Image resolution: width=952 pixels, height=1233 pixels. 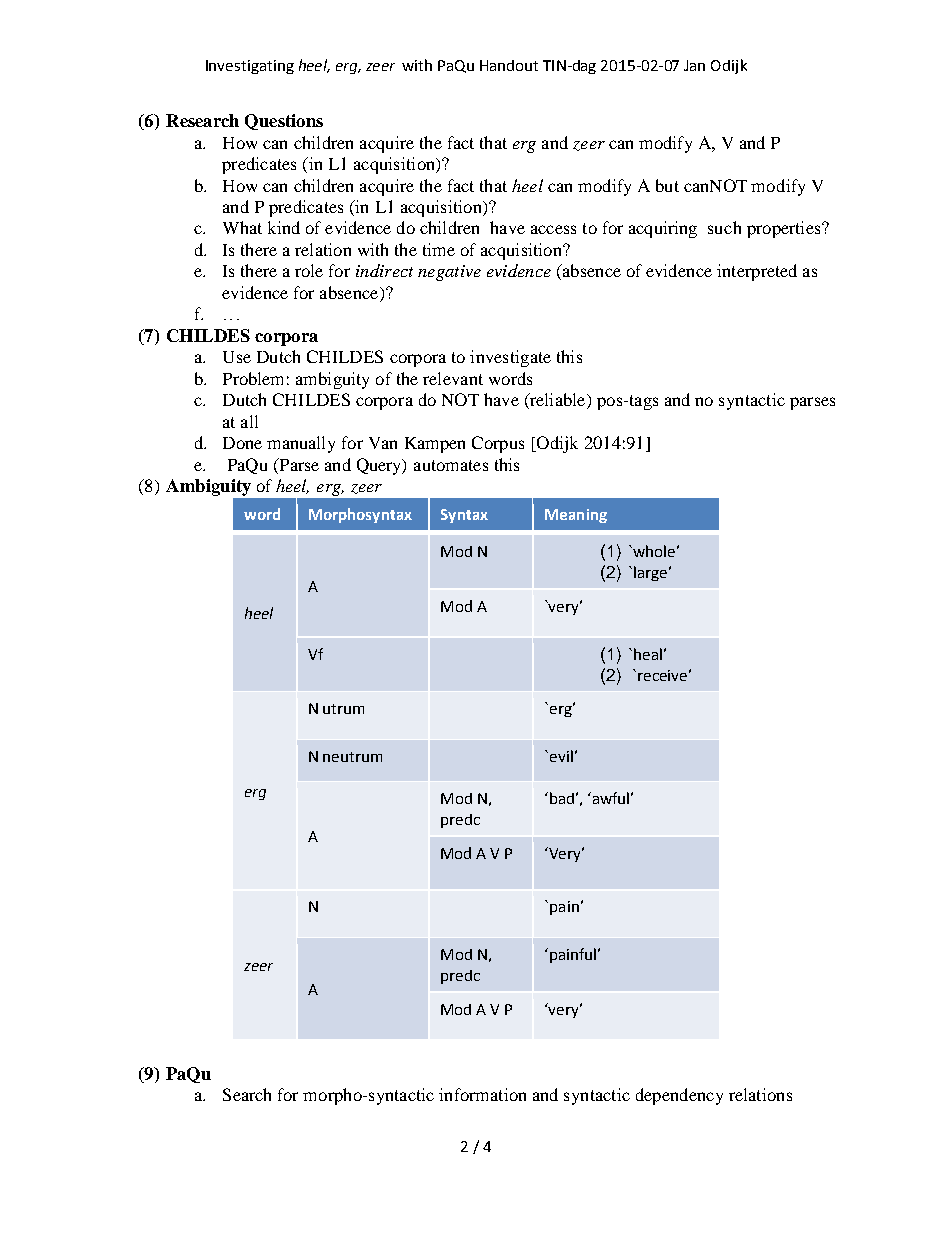 I want to click on manually, so click(x=301, y=444).
